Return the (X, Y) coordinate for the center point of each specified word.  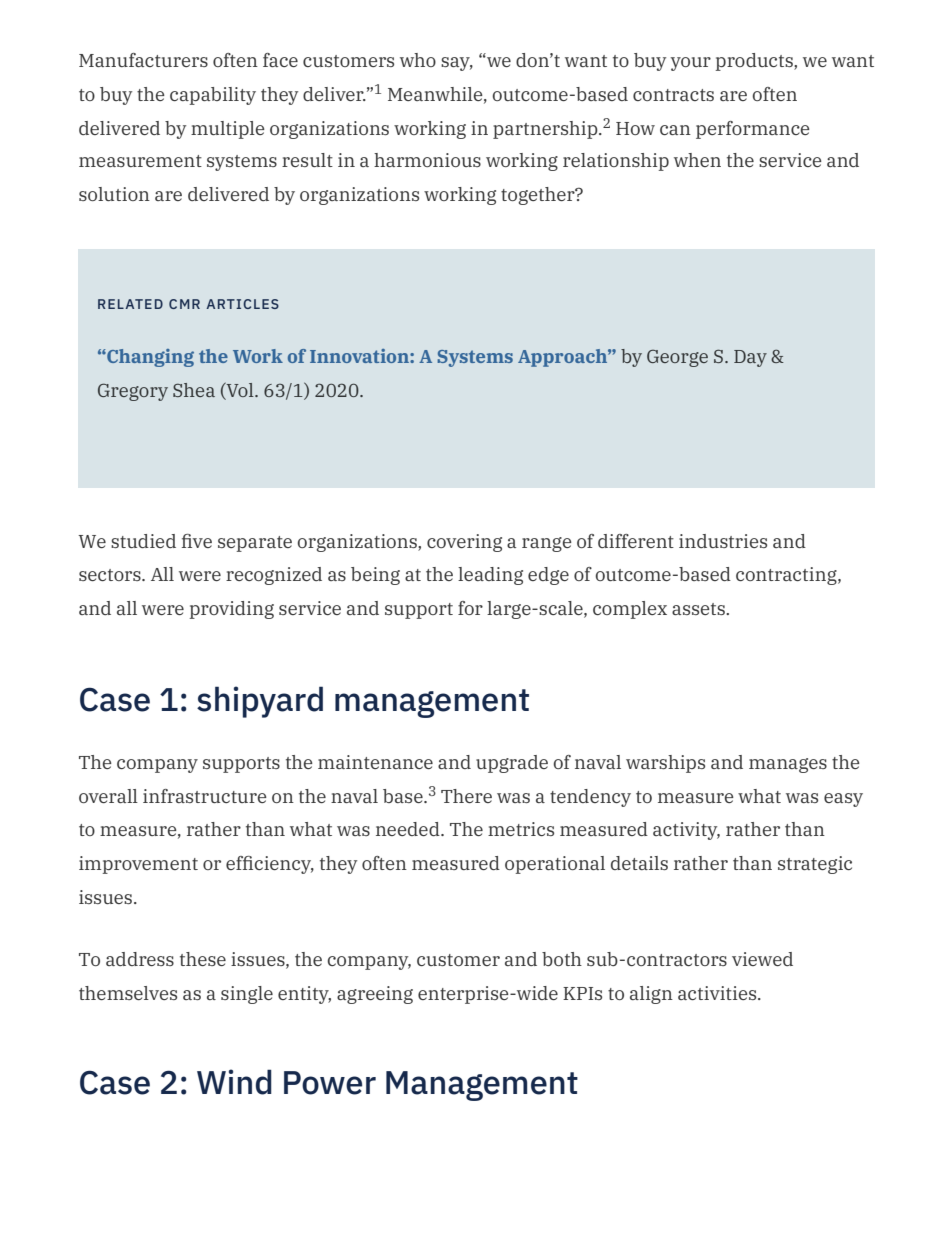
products (755, 62)
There (466, 796)
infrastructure (205, 796)
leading (490, 576)
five (197, 541)
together (539, 196)
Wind (234, 1082)
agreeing (375, 995)
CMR (184, 304)
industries (723, 541)
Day (750, 358)
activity (686, 831)
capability (213, 96)
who (418, 60)
